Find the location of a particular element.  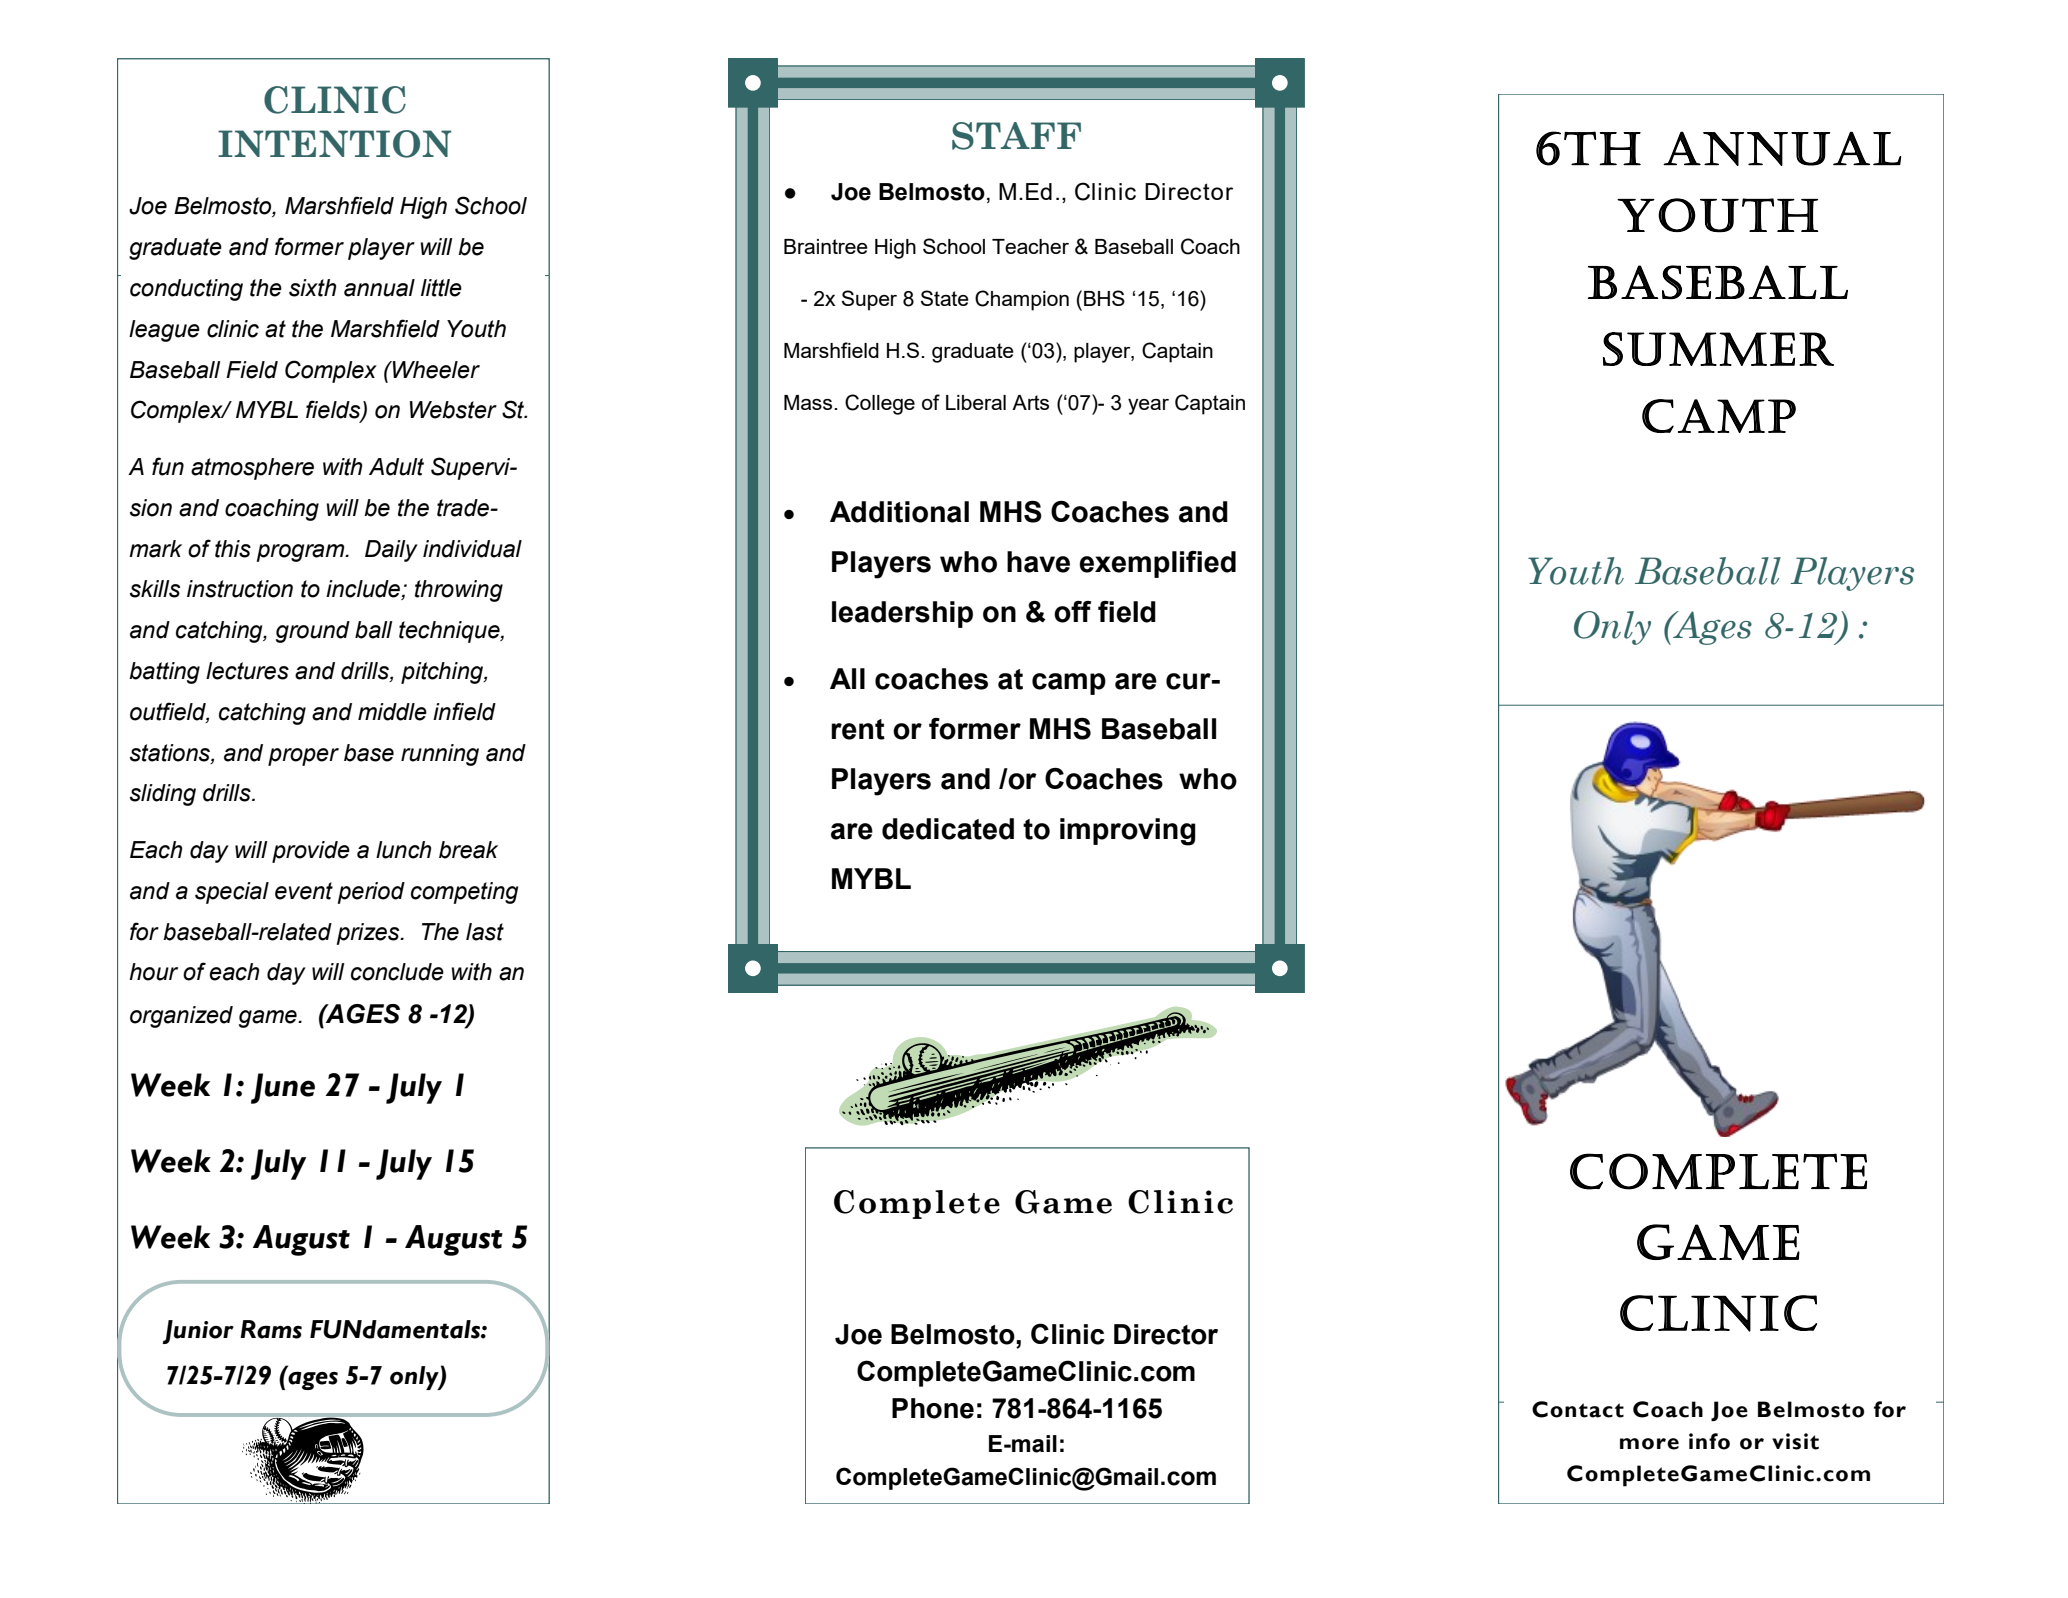

exemplified is located at coordinates (1157, 564).
